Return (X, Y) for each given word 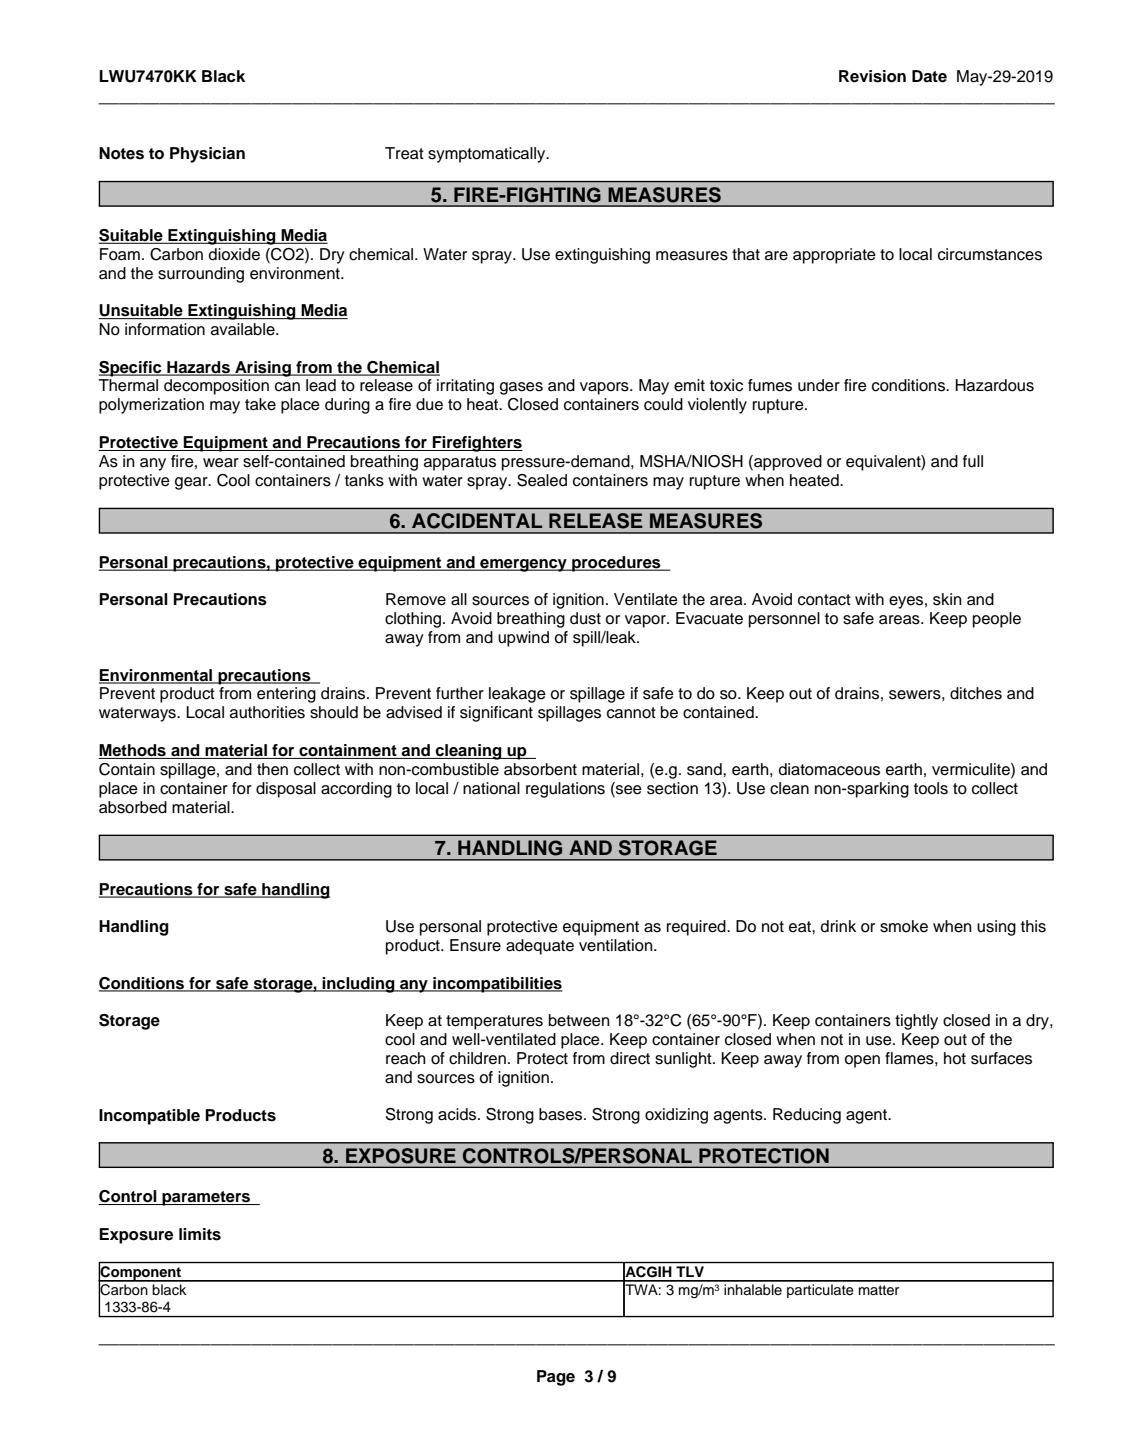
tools (931, 788)
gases (521, 388)
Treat (404, 153)
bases (562, 1114)
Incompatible (149, 1117)
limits (200, 1234)
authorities (267, 712)
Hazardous (995, 385)
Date (929, 76)
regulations (565, 790)
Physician (207, 155)
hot (955, 1058)
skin (947, 599)
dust (585, 618)
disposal (286, 790)
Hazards (198, 368)
